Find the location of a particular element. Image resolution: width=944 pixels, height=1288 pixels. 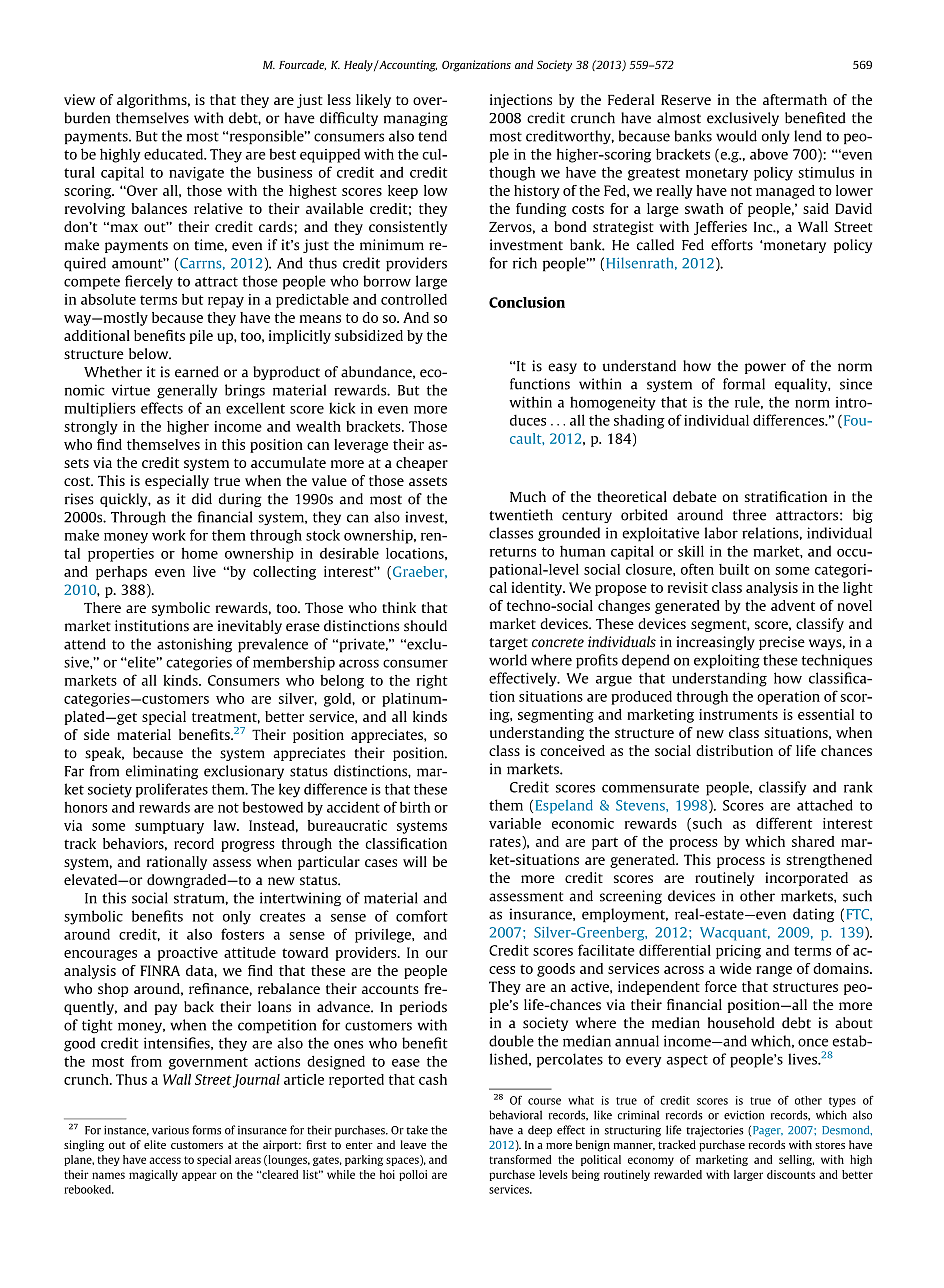

Pager is located at coordinates (768, 1131).
